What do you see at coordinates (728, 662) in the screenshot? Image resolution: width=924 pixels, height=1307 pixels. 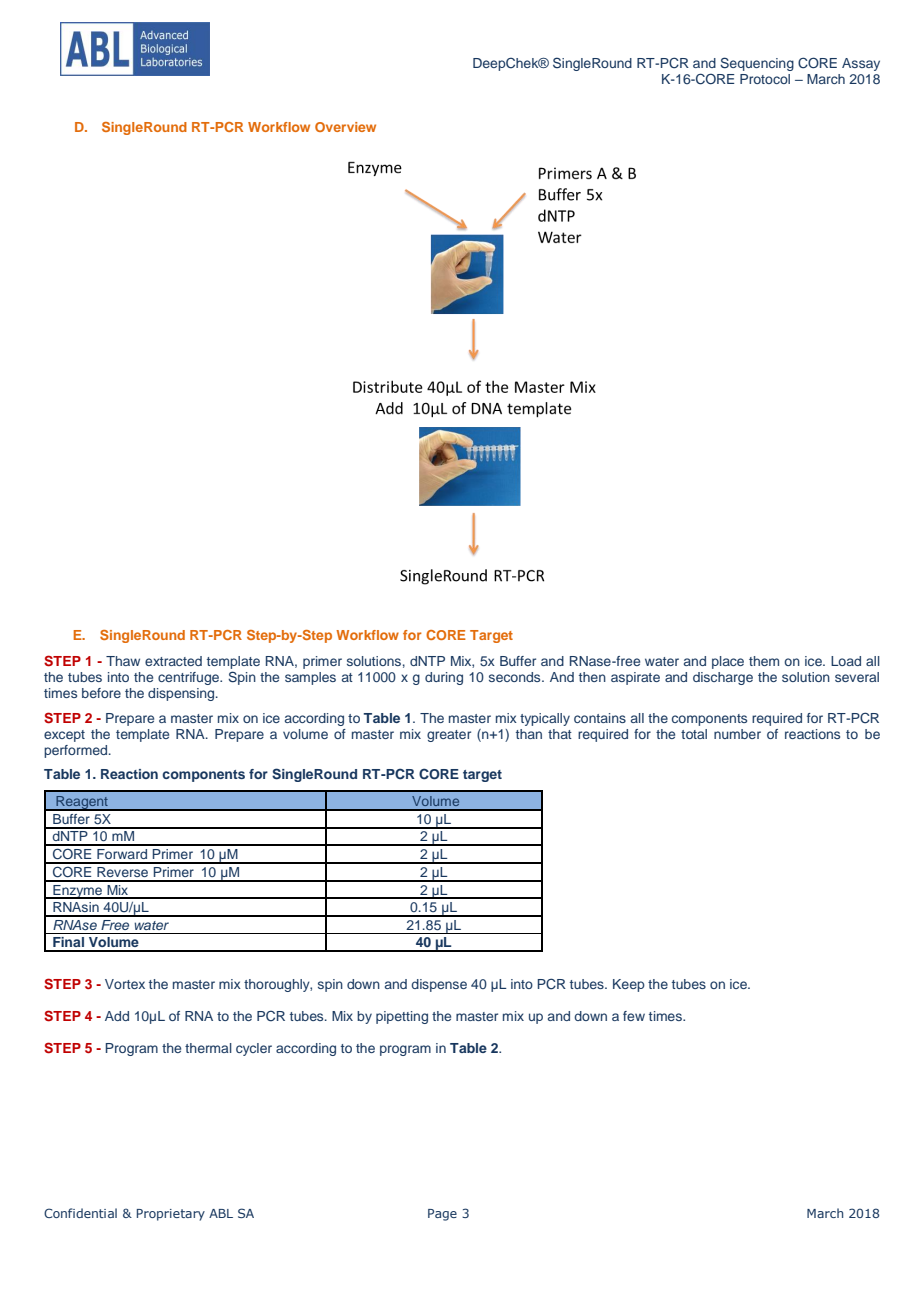 I see `place` at bounding box center [728, 662].
